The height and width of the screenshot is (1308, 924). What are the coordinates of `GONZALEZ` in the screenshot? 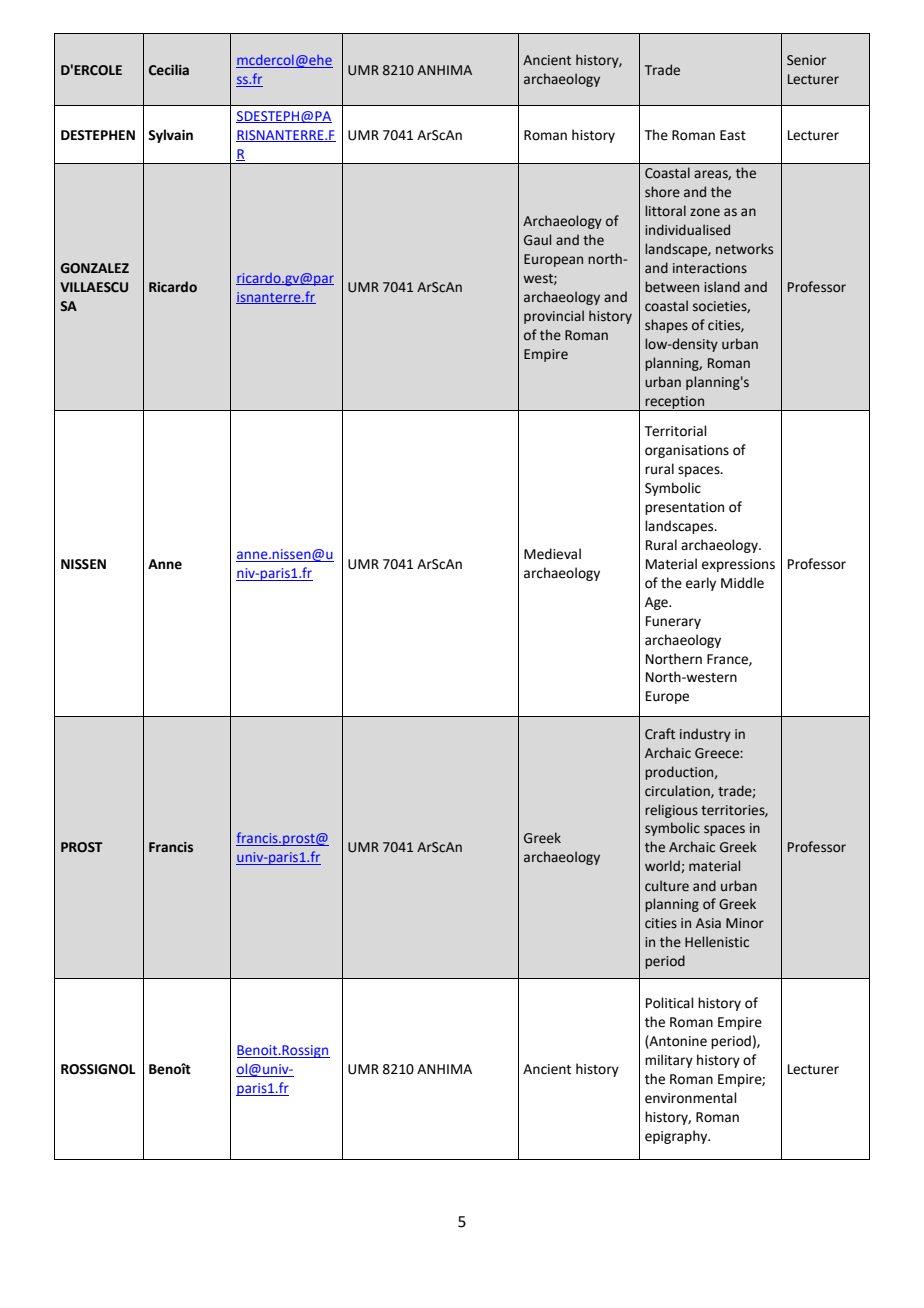 It's located at (95, 268).
